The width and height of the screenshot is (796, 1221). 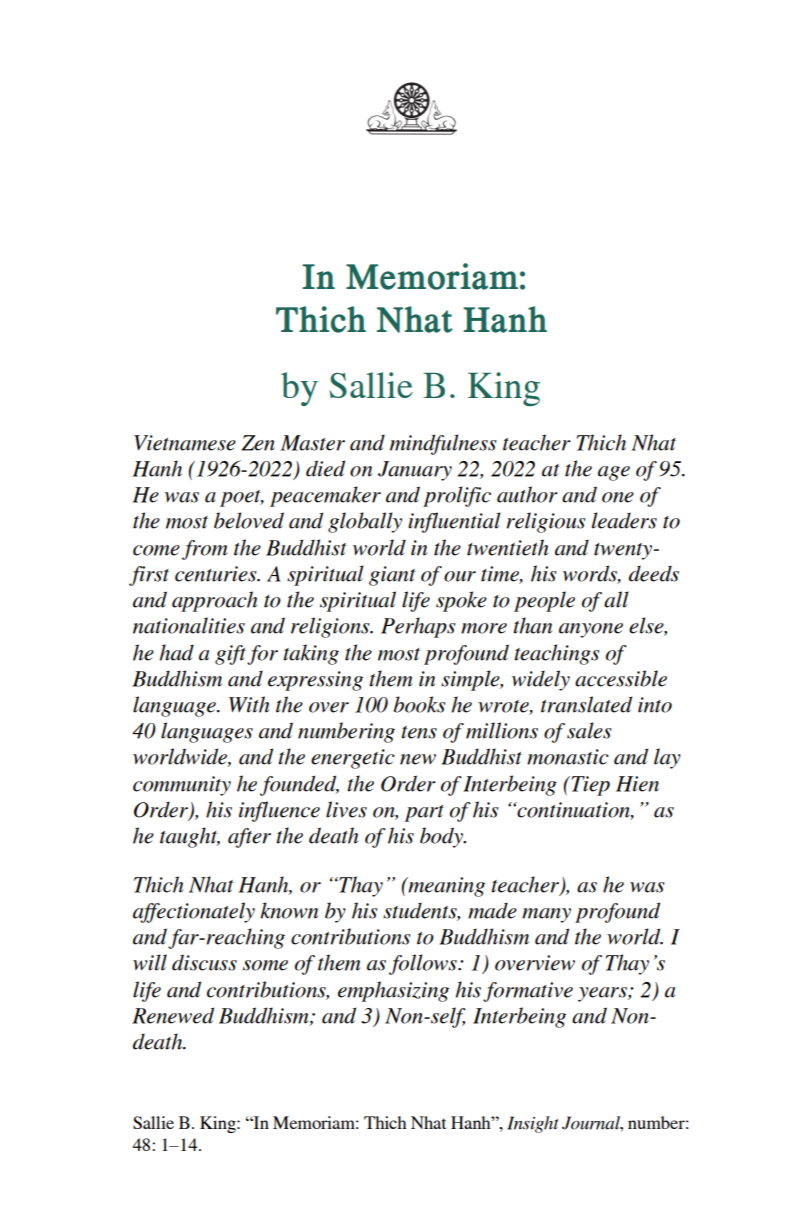 What do you see at coordinates (568, 757) in the screenshot?
I see `monastic` at bounding box center [568, 757].
